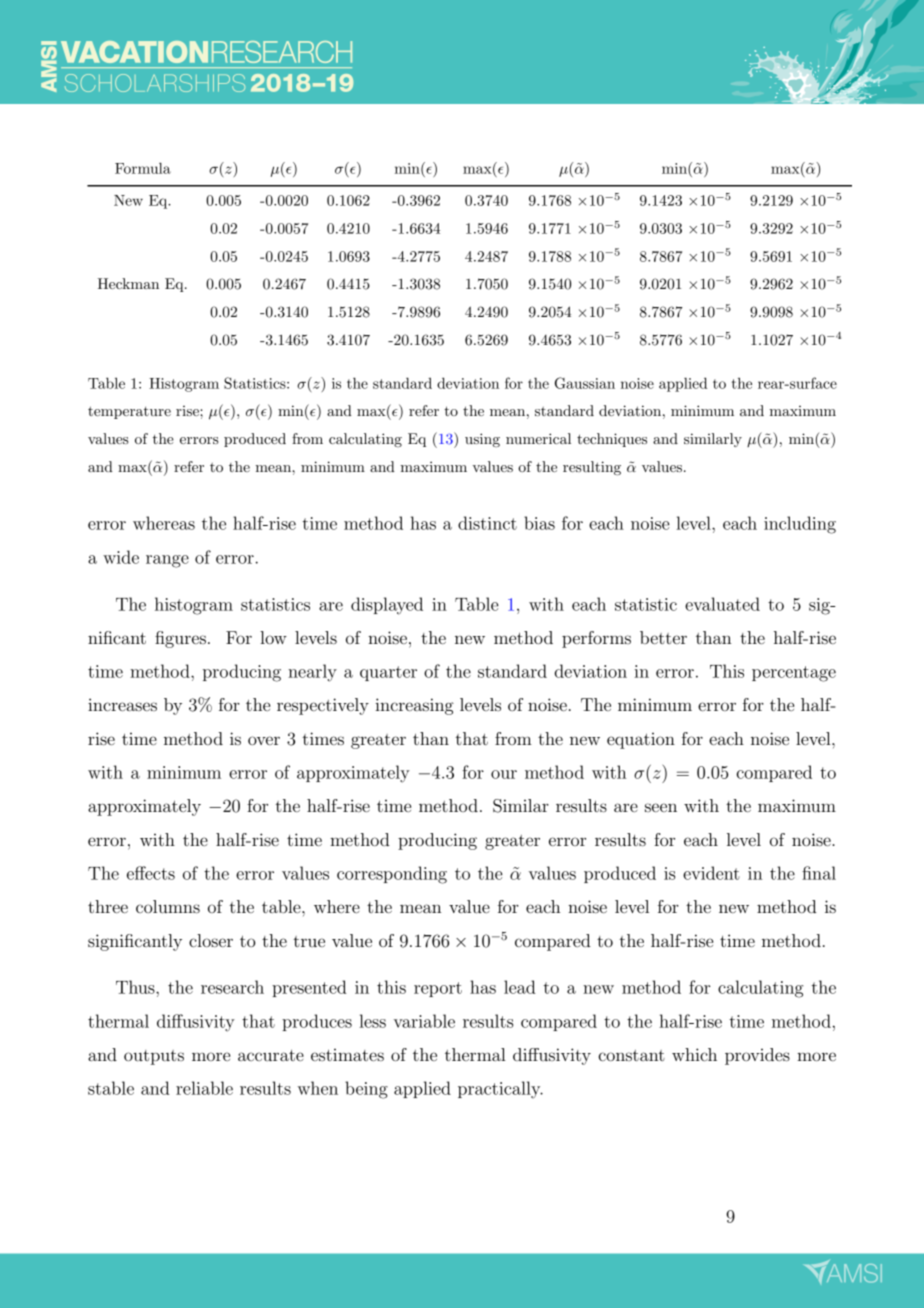 Image resolution: width=924 pixels, height=1308 pixels. I want to click on provides, so click(757, 1056).
